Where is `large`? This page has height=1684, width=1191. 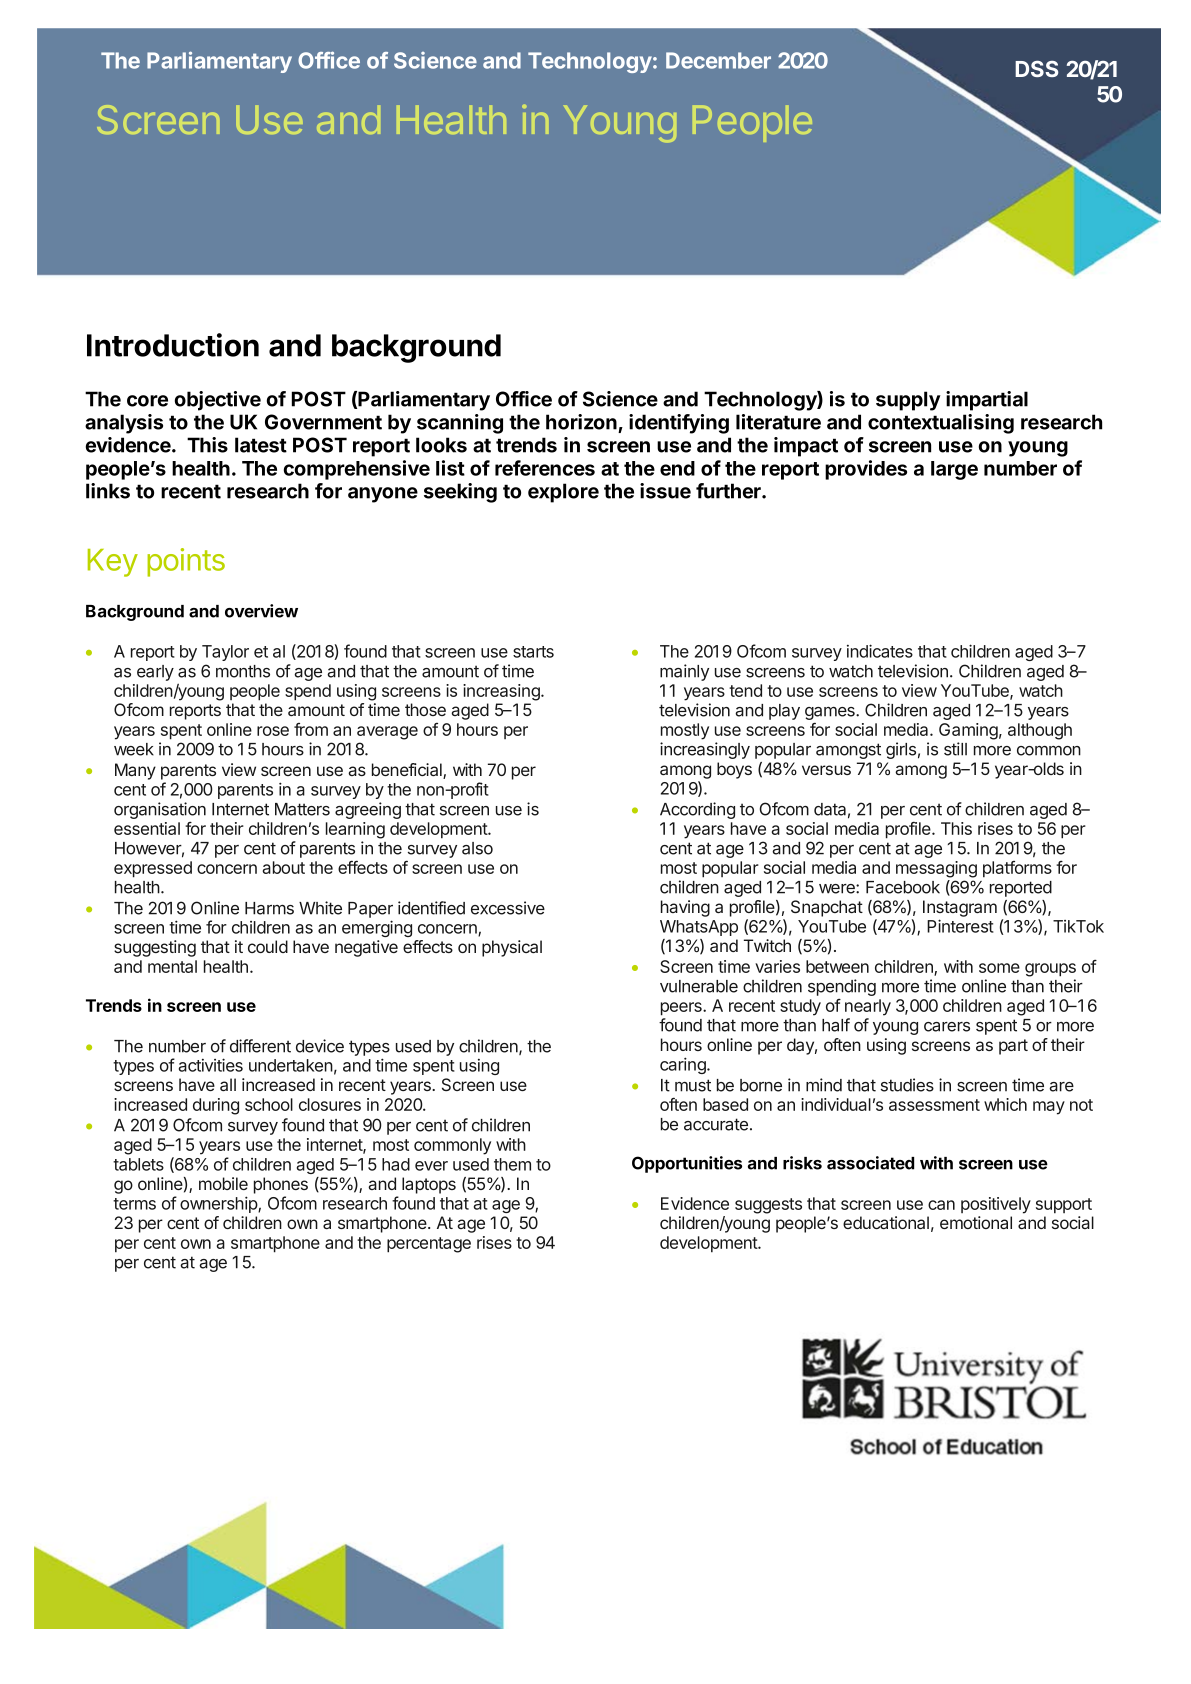
large is located at coordinates (954, 470).
